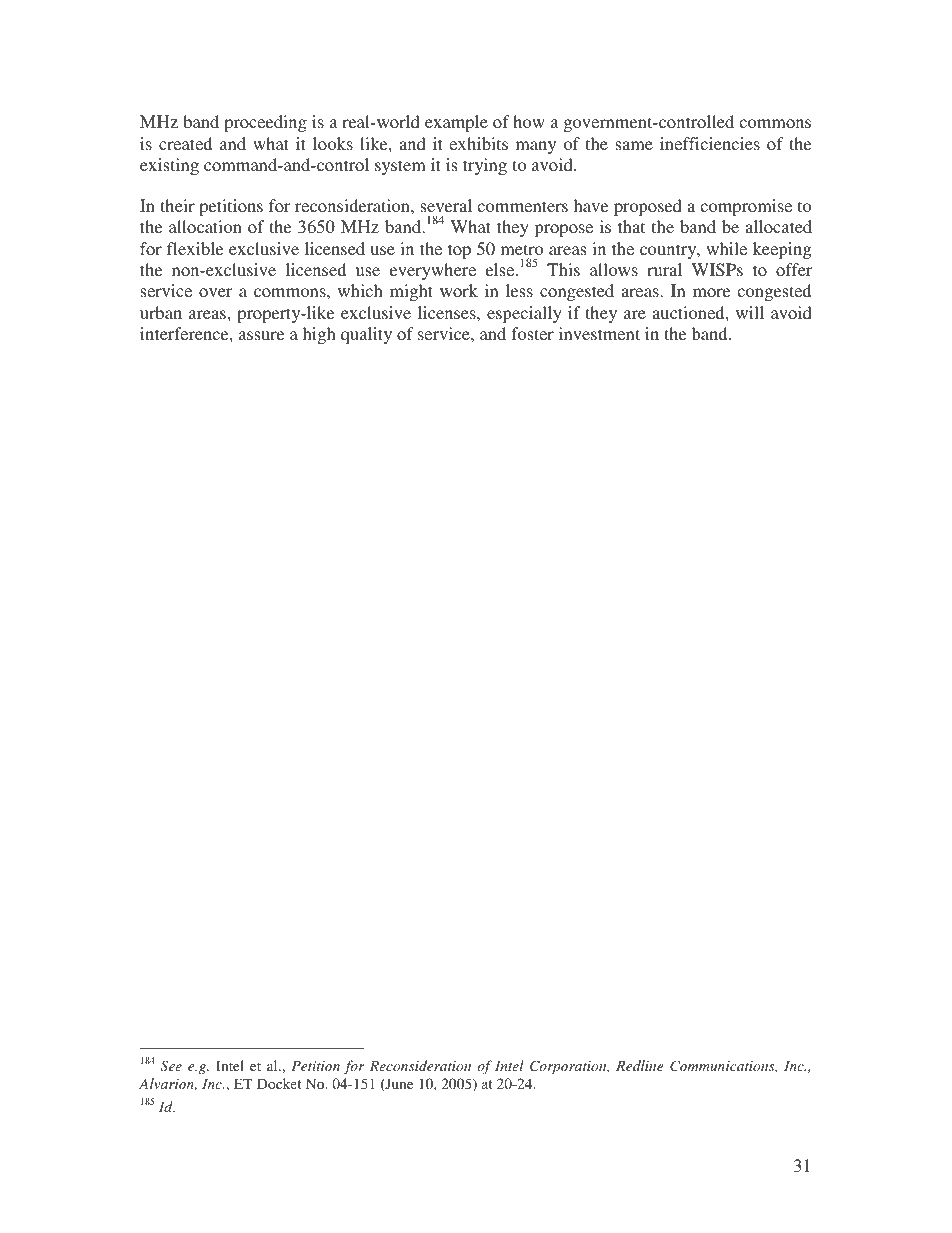  What do you see at coordinates (261, 335) in the image?
I see `assure` at bounding box center [261, 335].
